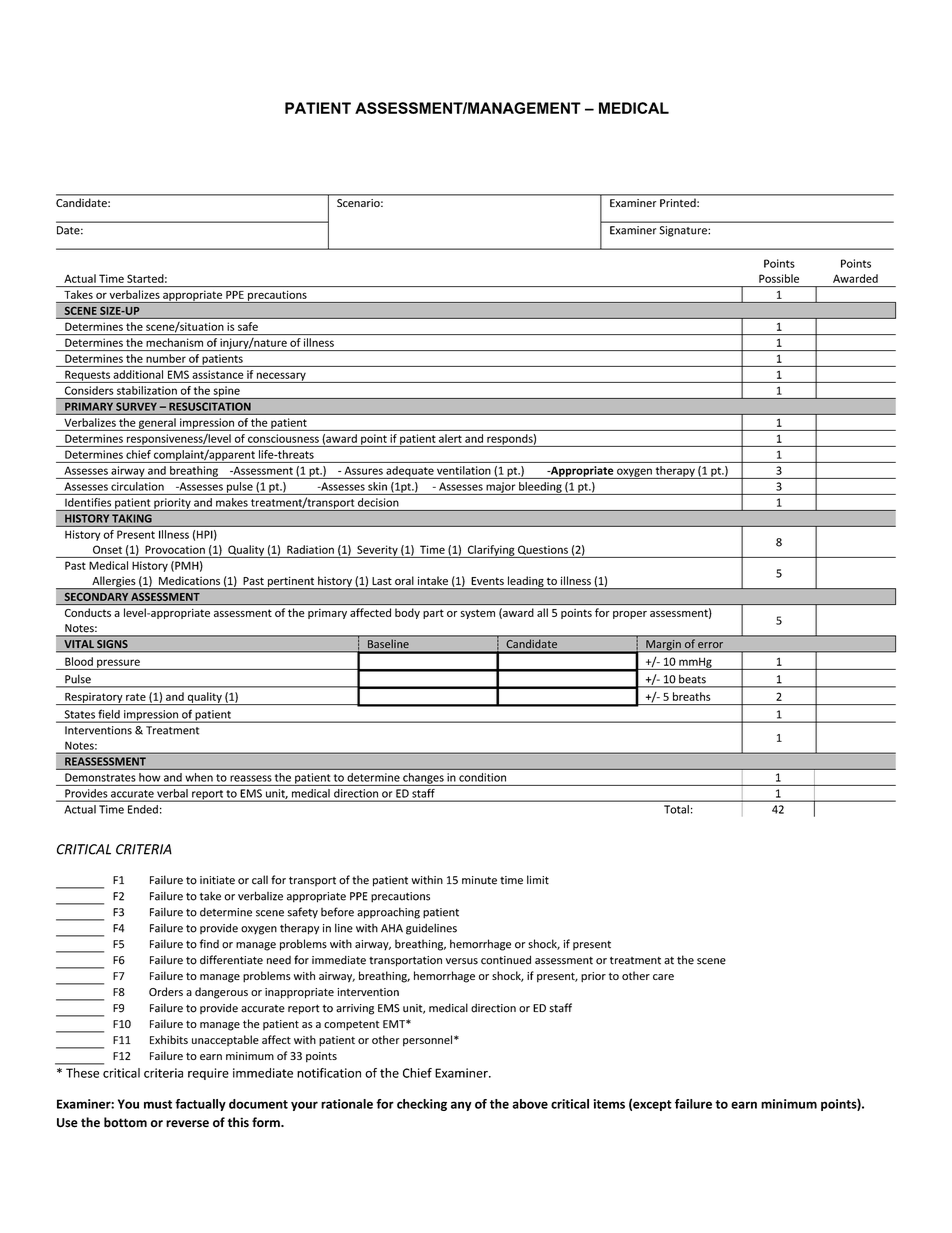 The image size is (952, 1233). What do you see at coordinates (423, 779) in the document?
I see `changes` at bounding box center [423, 779].
